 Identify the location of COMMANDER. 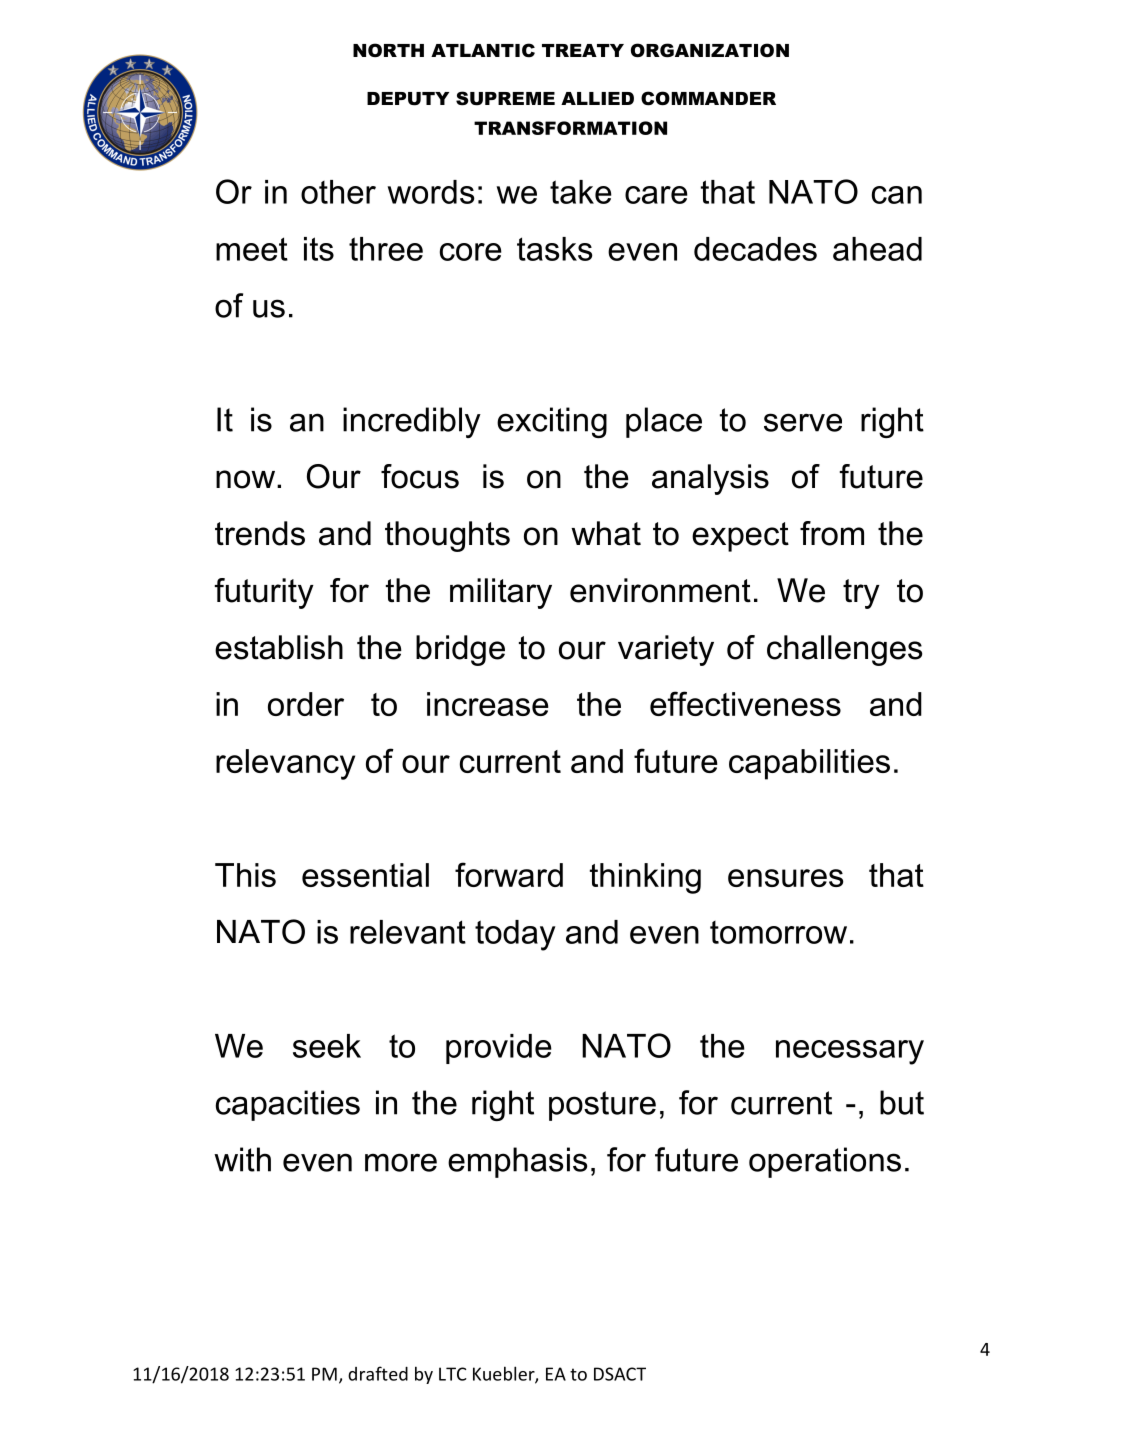
(708, 98).
